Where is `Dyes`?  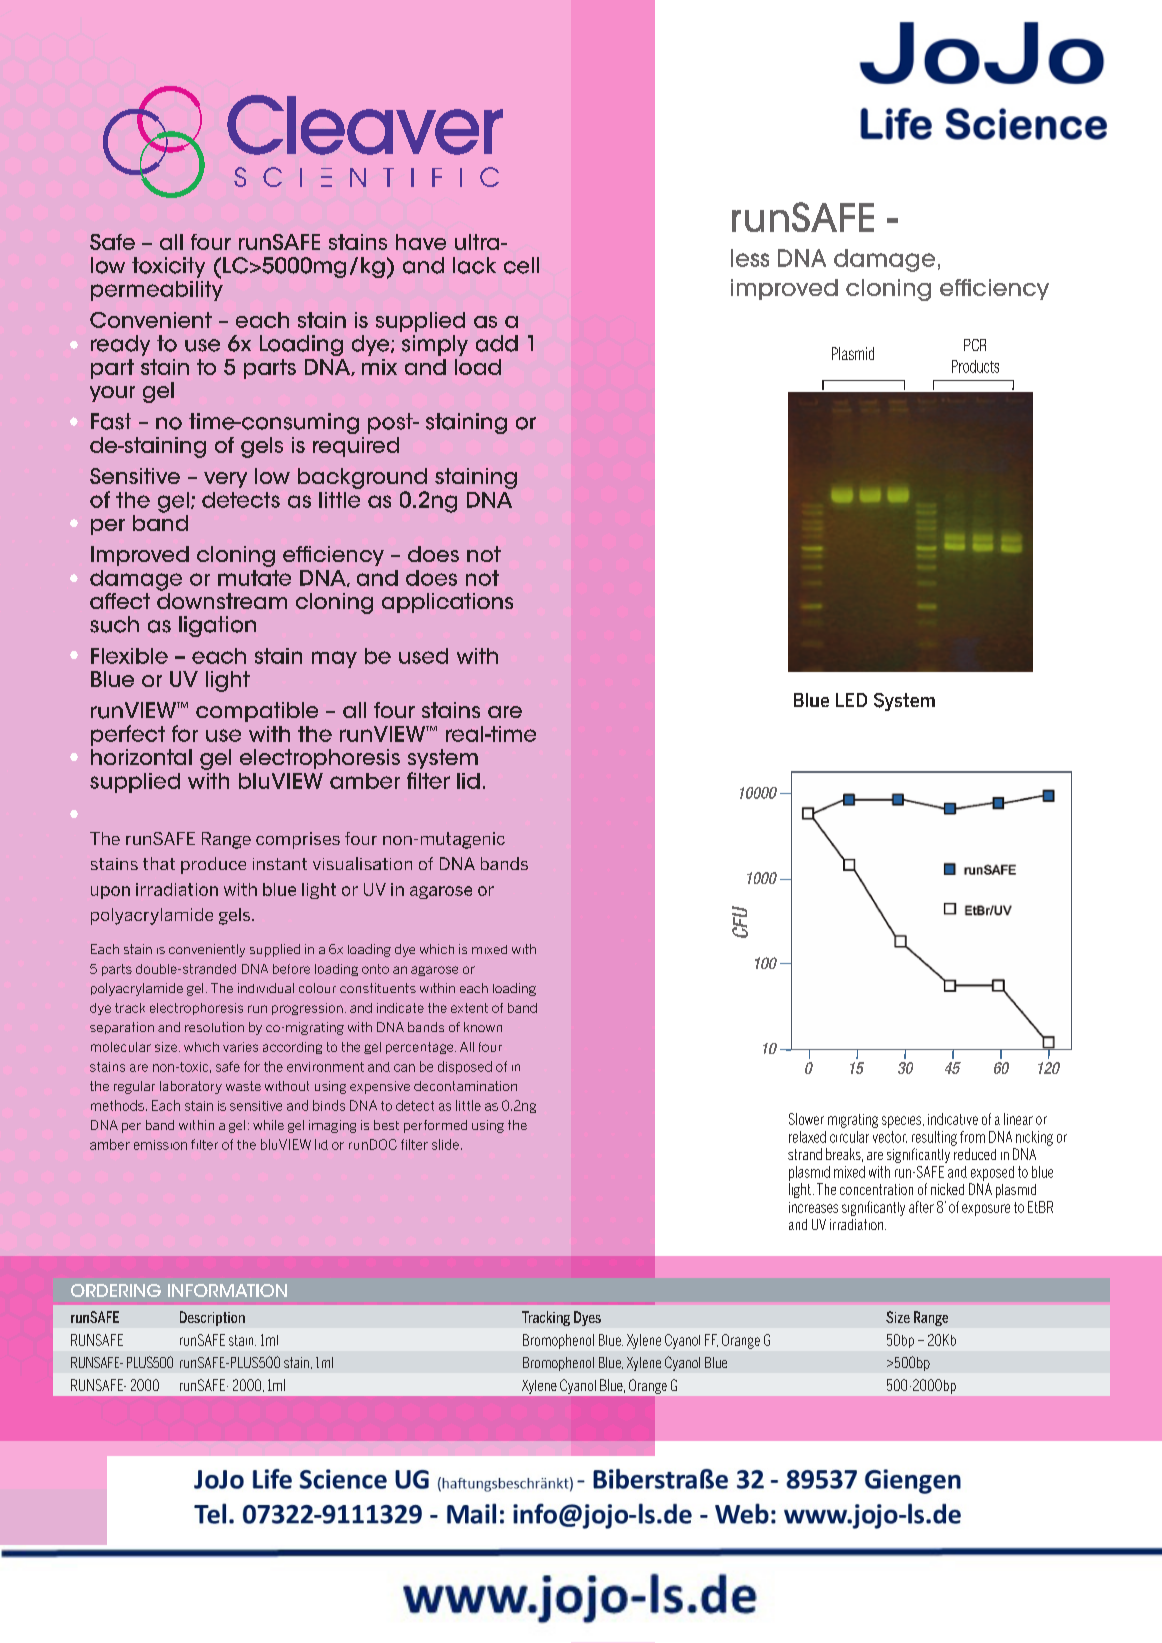
Dyes is located at coordinates (587, 1318).
